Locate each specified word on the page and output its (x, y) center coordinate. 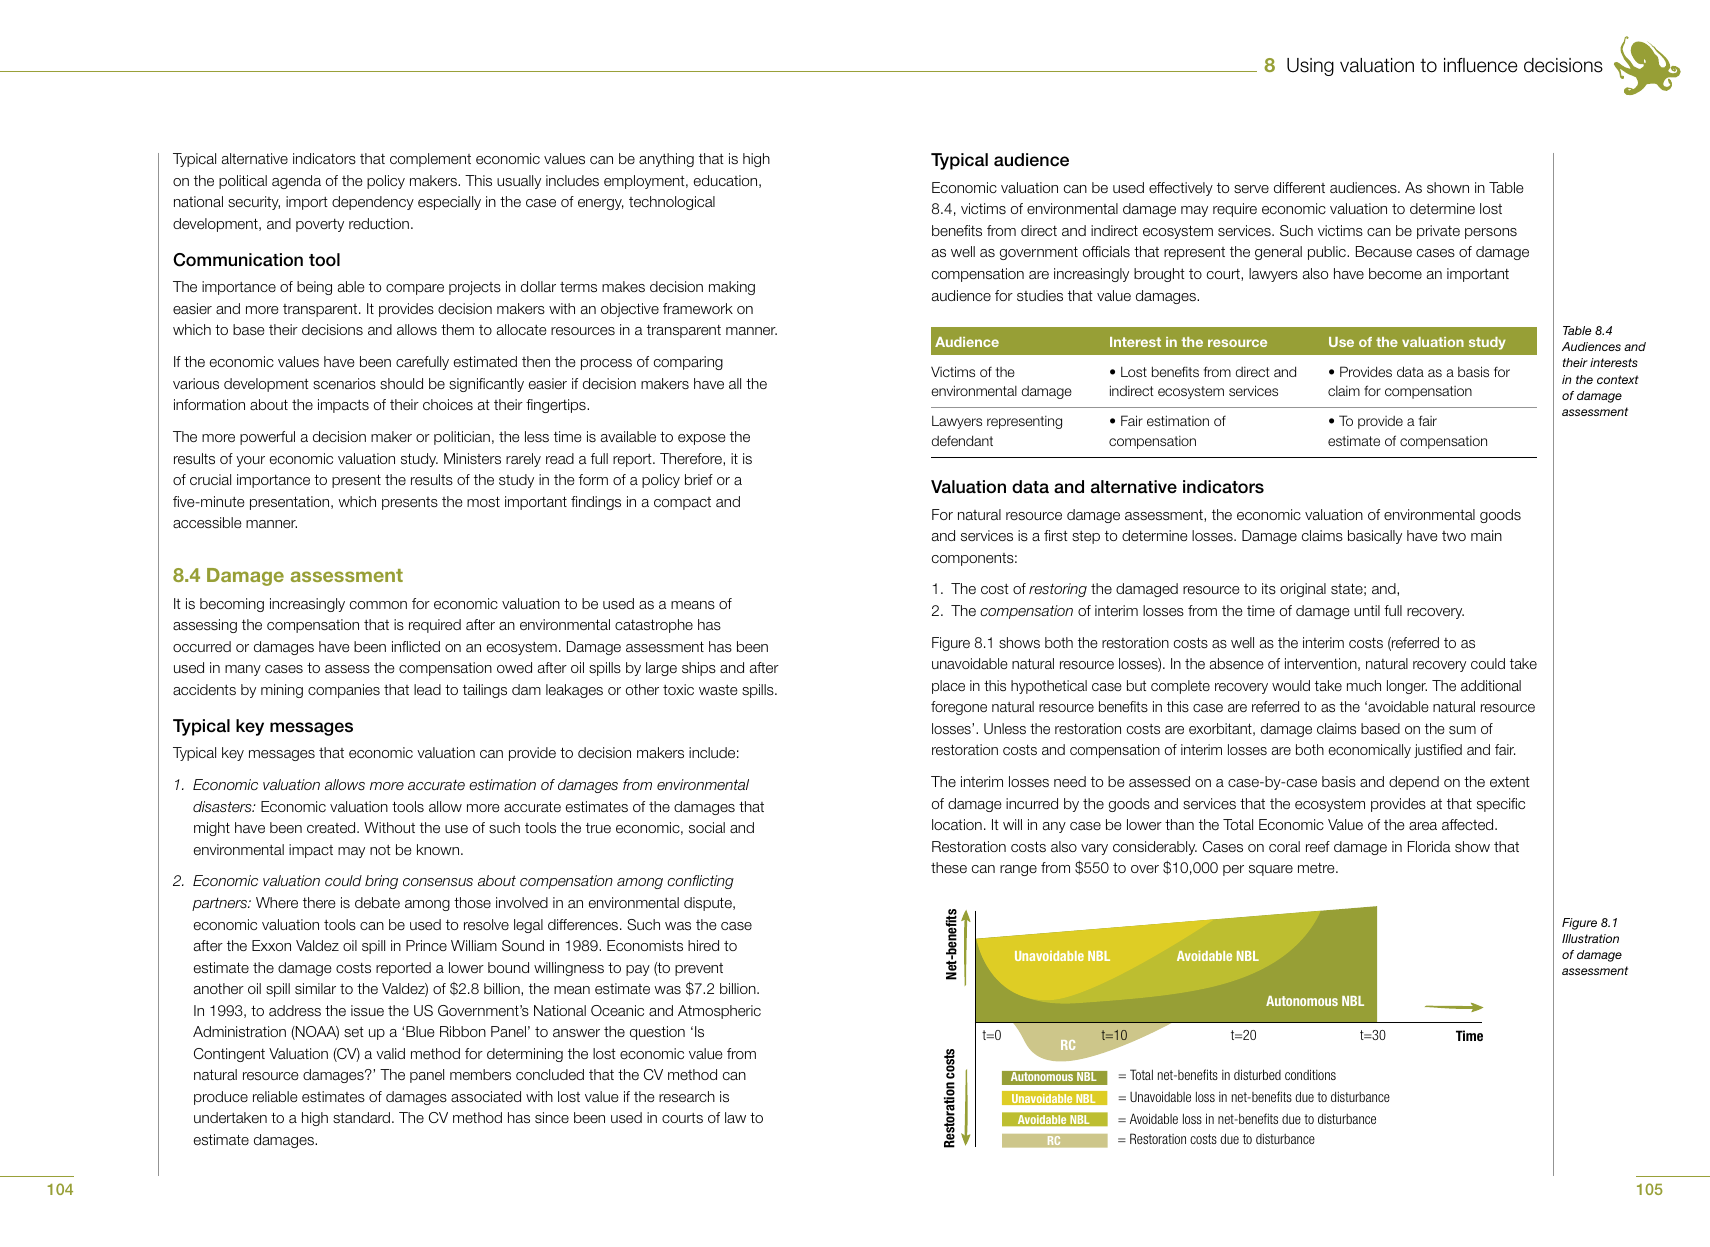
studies (1040, 295)
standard (363, 1117)
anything (666, 160)
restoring (1058, 590)
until (1367, 610)
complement (430, 160)
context (1618, 379)
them (457, 329)
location (957, 824)
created (332, 827)
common (378, 605)
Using (1310, 67)
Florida (1429, 846)
